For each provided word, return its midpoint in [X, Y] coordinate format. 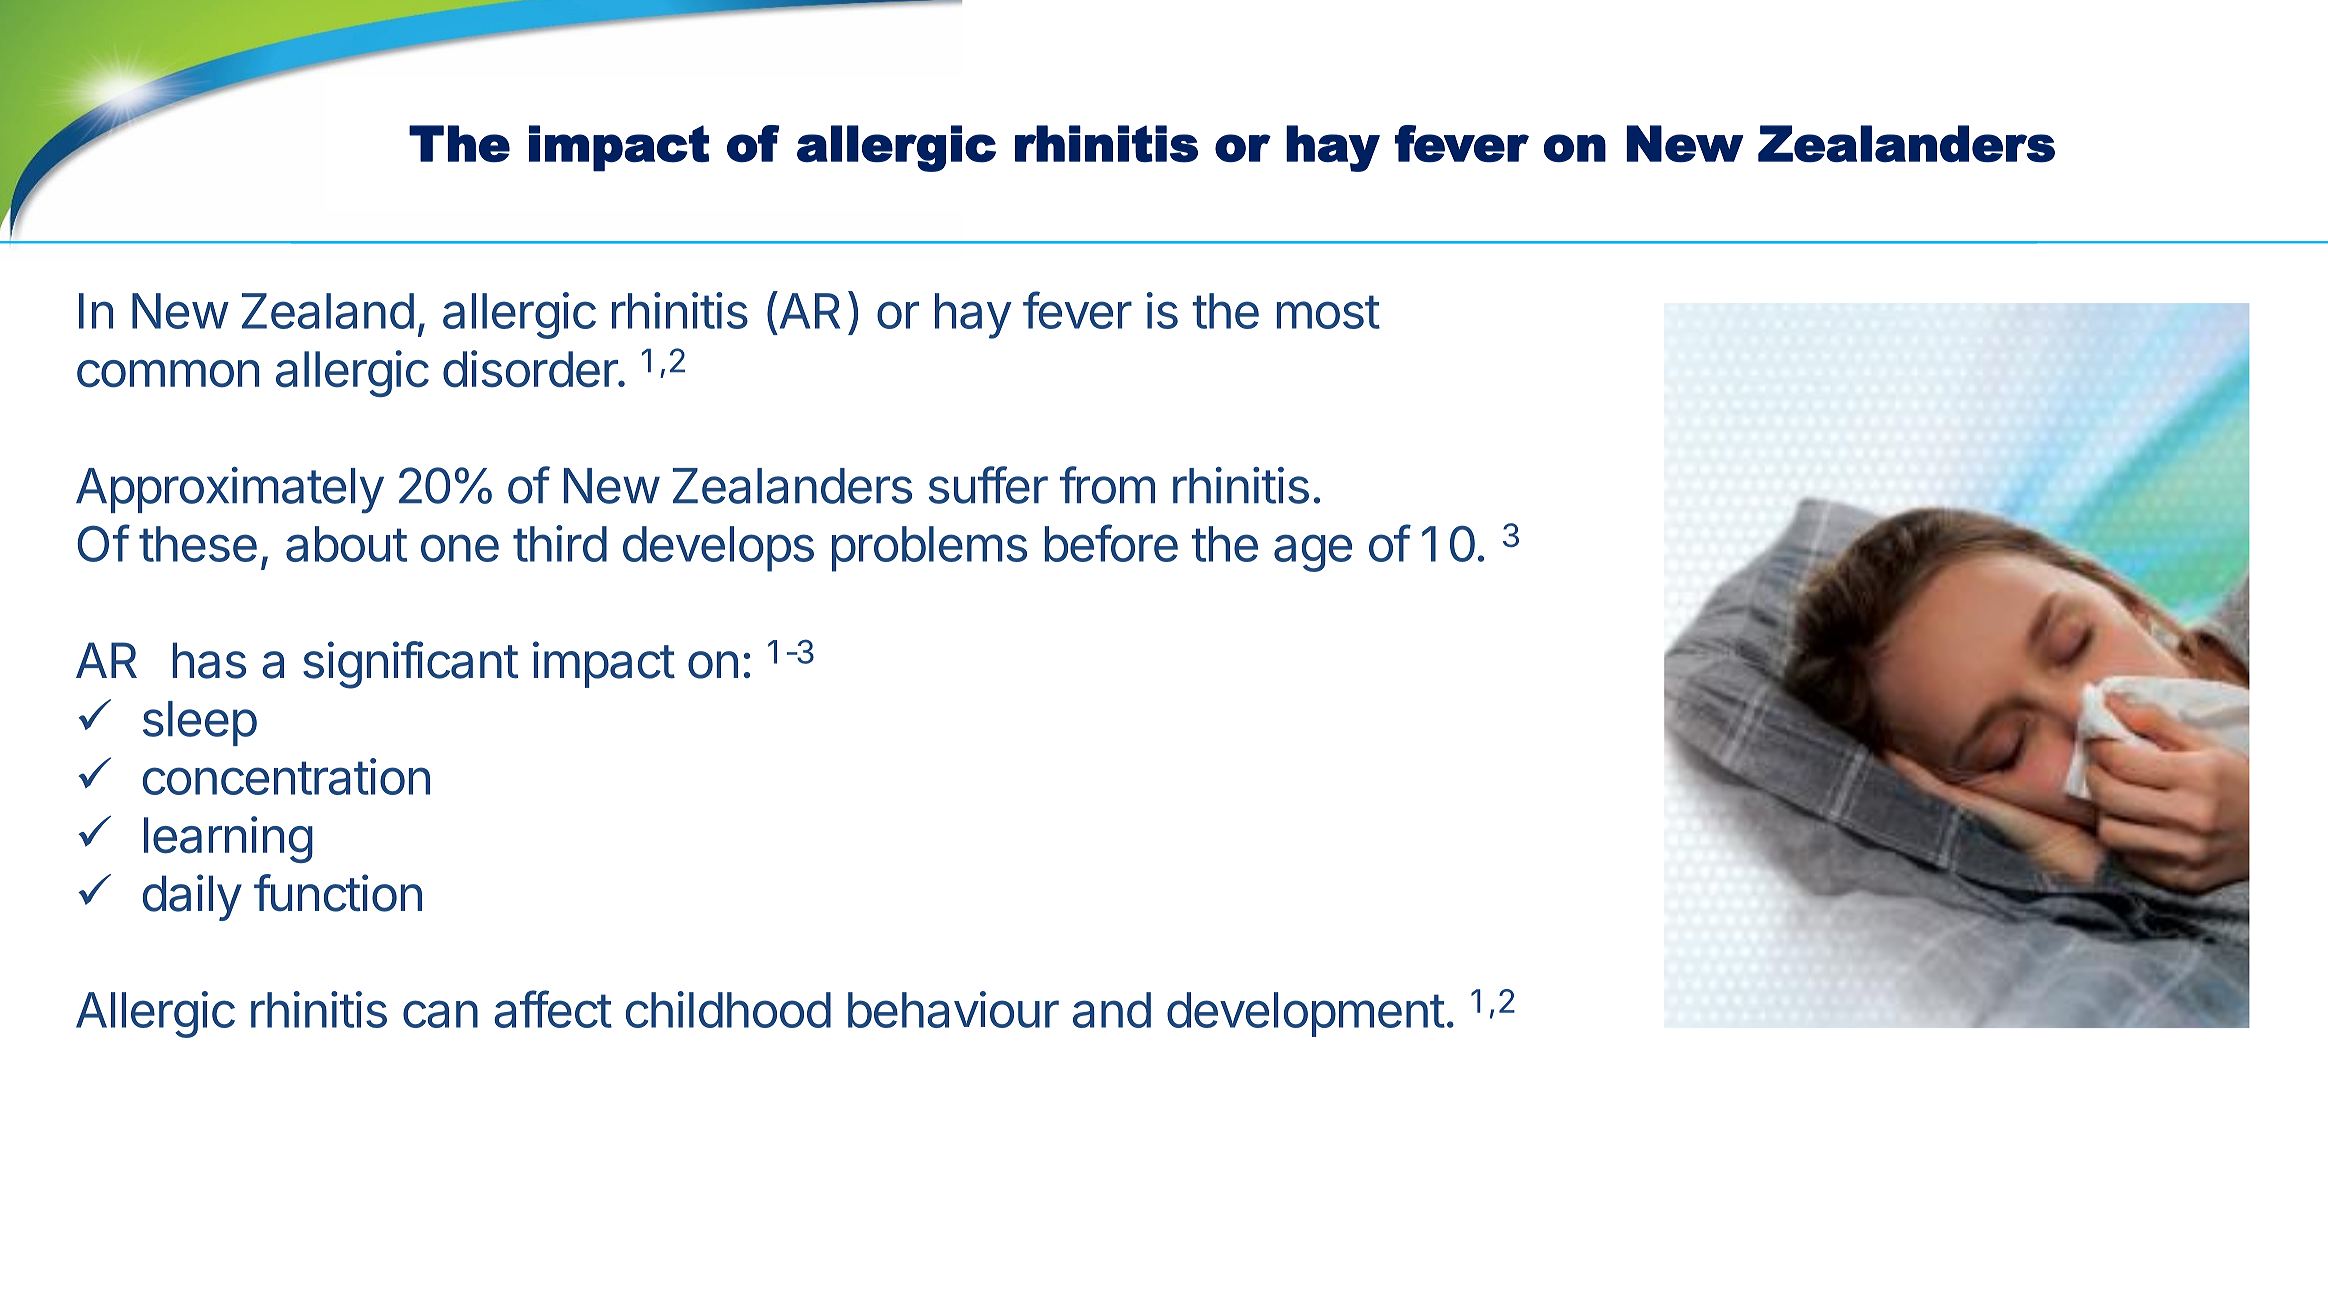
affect [553, 1009]
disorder [531, 369]
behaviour [953, 1009]
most [1328, 312]
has [209, 660]
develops [718, 549]
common [168, 374]
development [1306, 1014]
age [1313, 553]
